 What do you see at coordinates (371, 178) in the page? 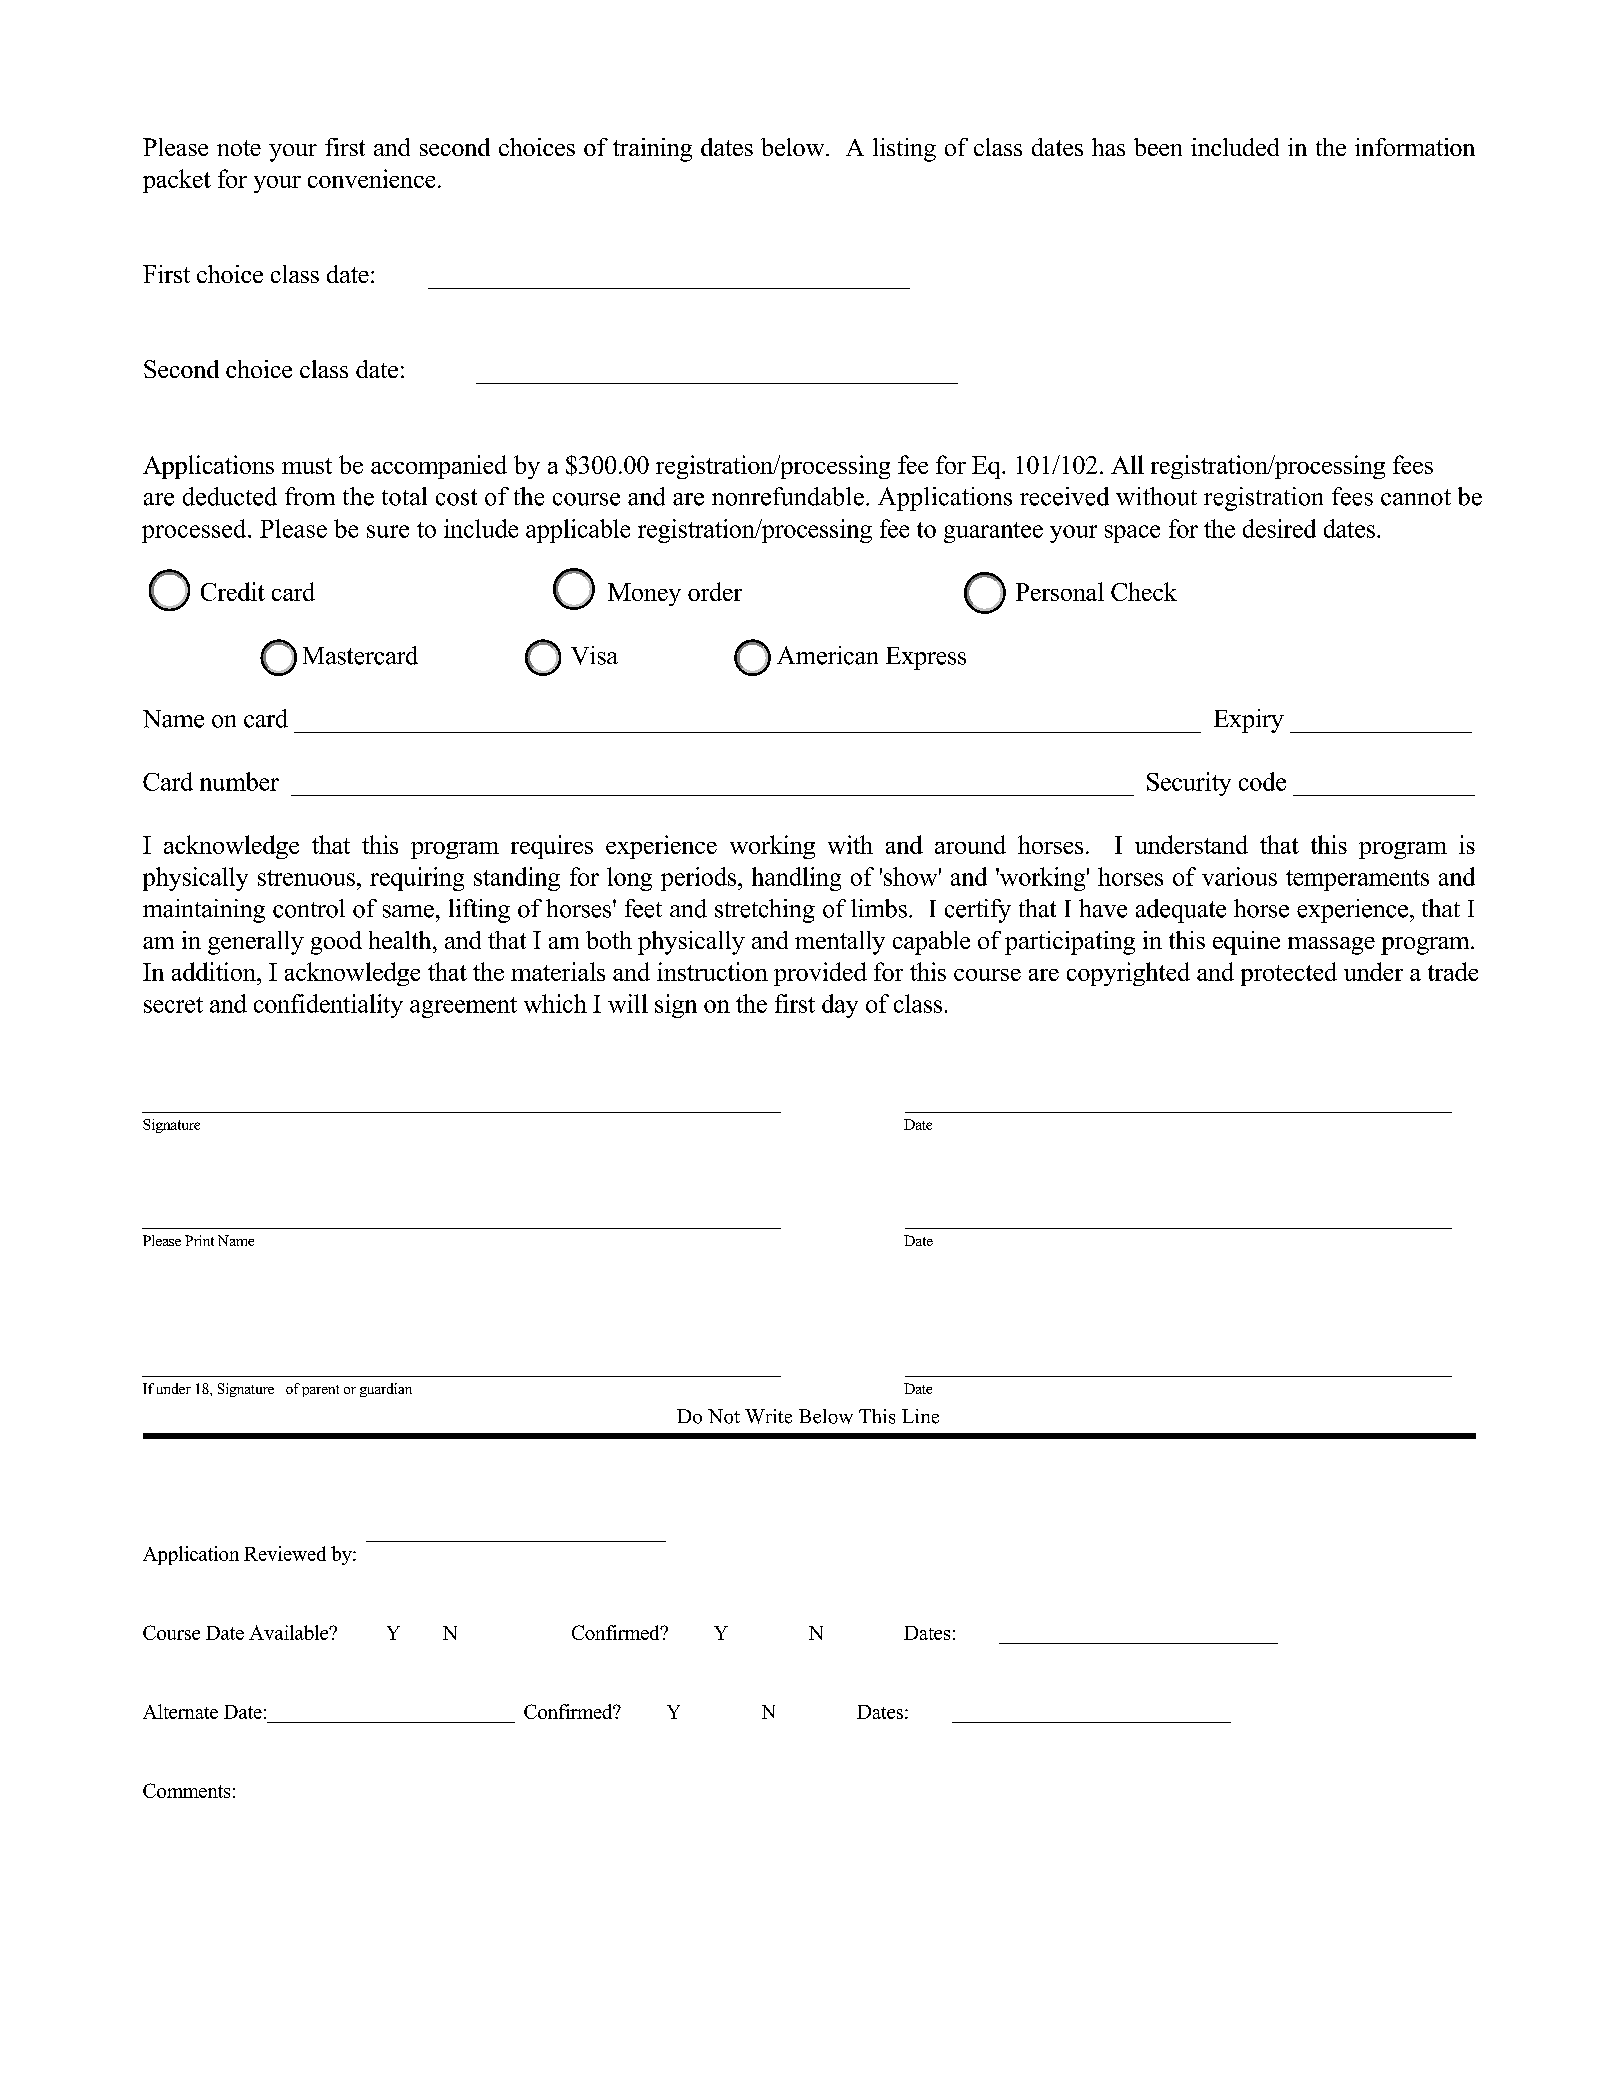
I see `convenience` at bounding box center [371, 178].
